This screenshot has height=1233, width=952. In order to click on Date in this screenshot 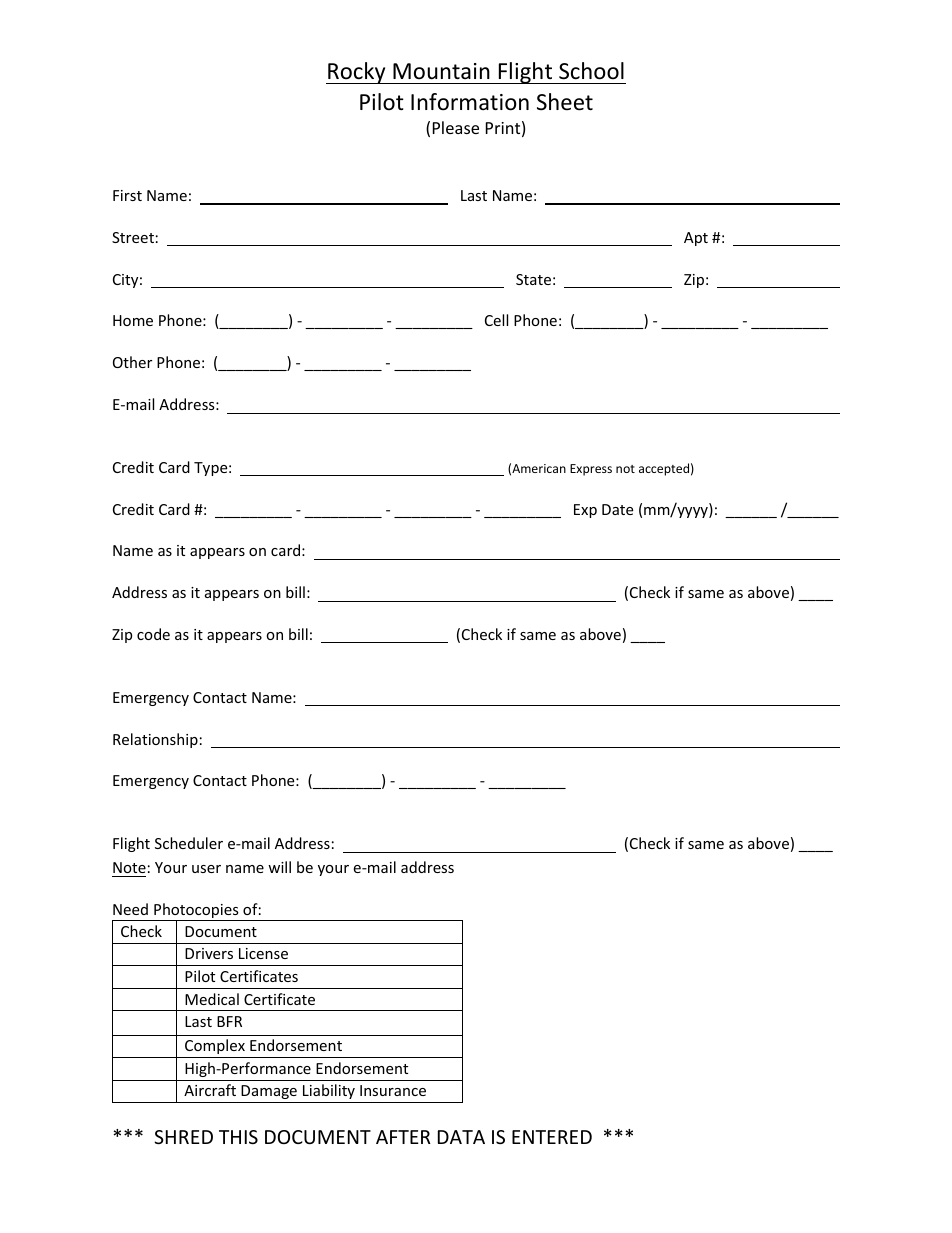, I will do `click(617, 509)`.
